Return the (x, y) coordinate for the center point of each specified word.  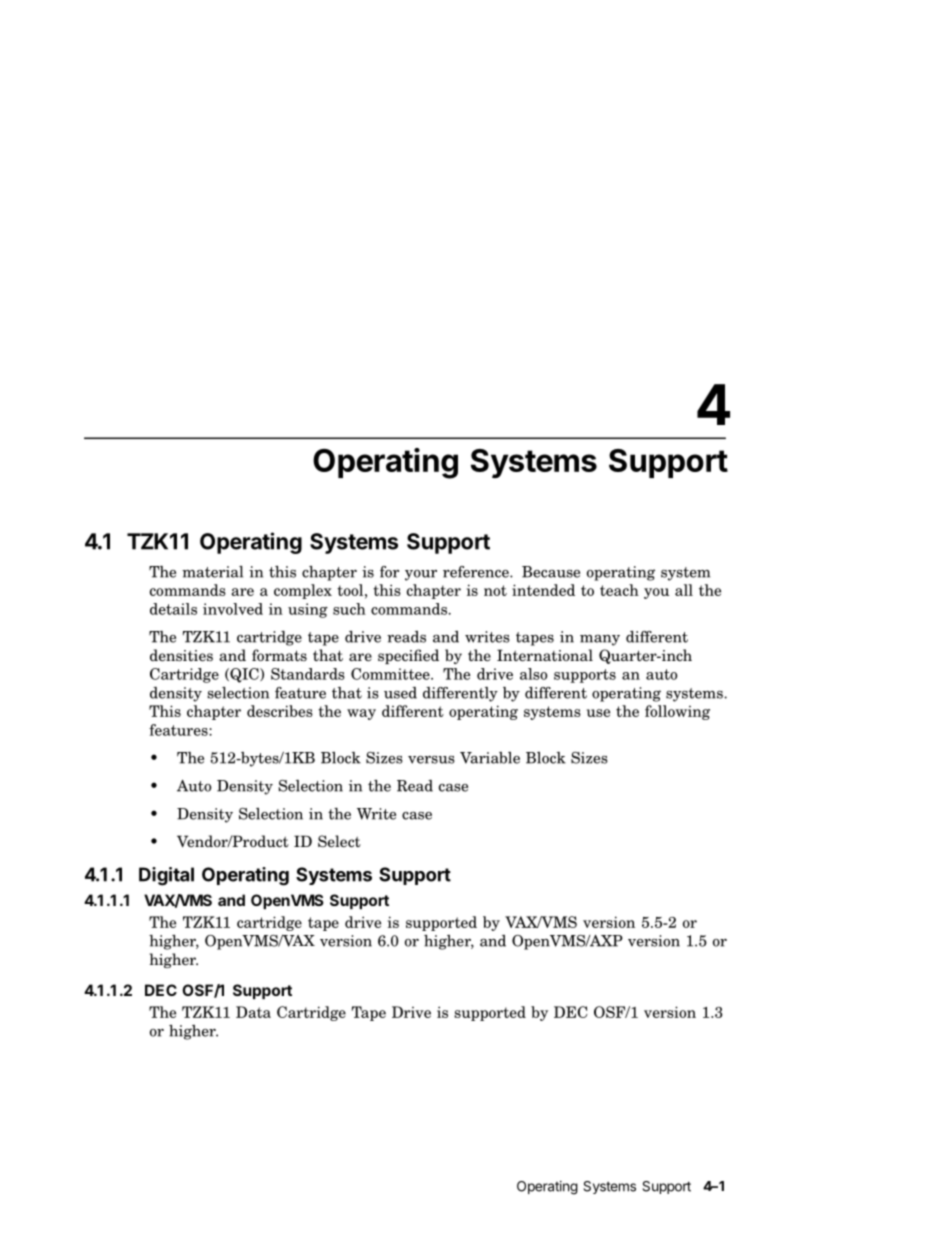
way (361, 714)
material (212, 572)
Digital (166, 876)
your (421, 575)
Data (253, 1012)
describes (280, 711)
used (400, 693)
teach (619, 590)
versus (431, 760)
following (677, 712)
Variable (490, 758)
